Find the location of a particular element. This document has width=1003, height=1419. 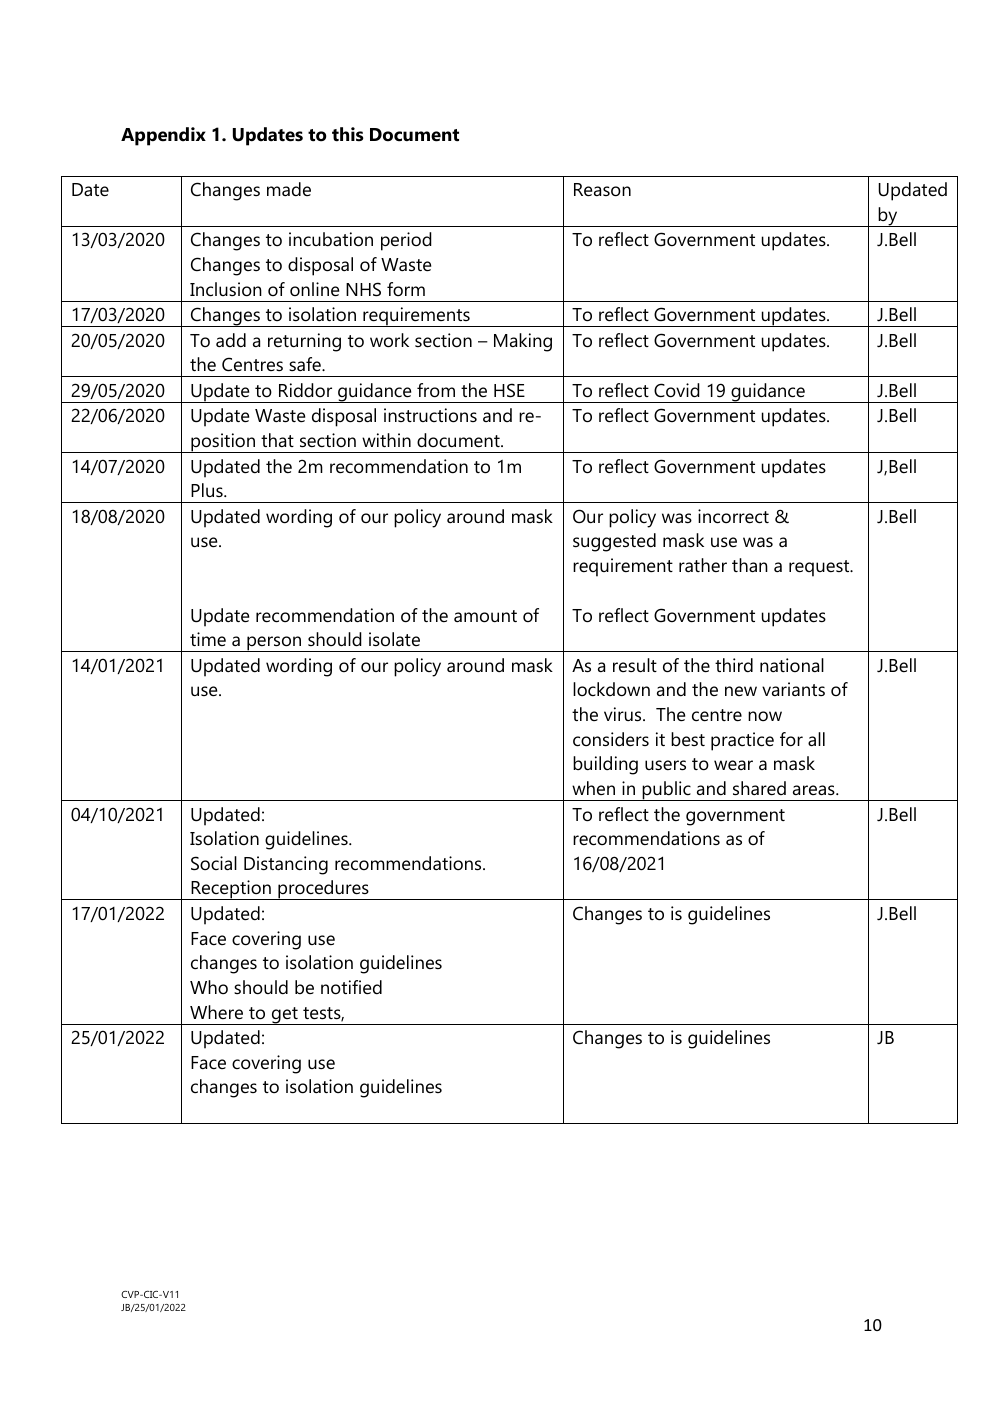

Making is located at coordinates (523, 342).
